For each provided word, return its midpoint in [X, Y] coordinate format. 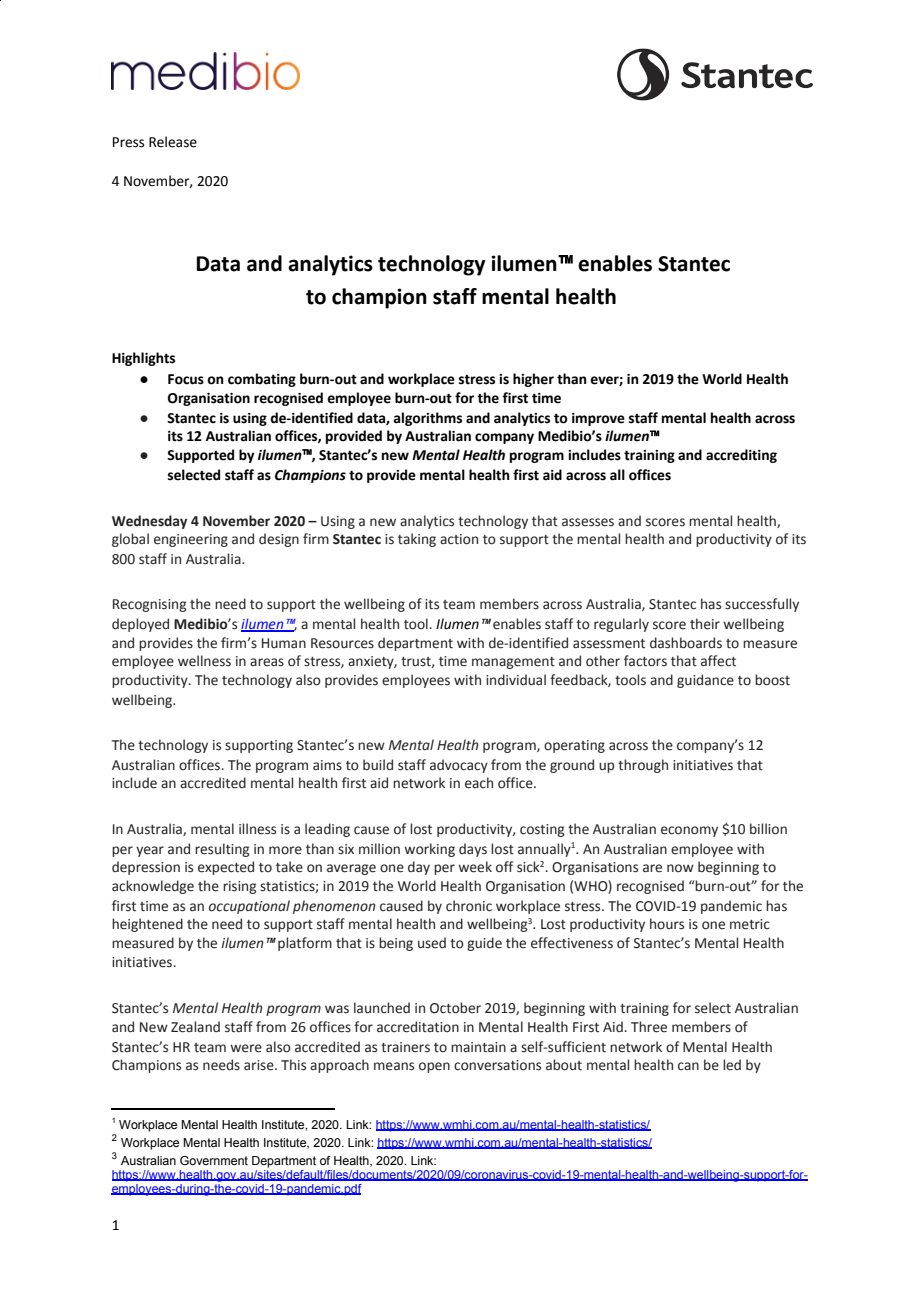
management [513, 663]
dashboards [686, 643]
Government [214, 1160]
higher [533, 380]
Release [173, 142]
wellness [204, 661]
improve [598, 419]
